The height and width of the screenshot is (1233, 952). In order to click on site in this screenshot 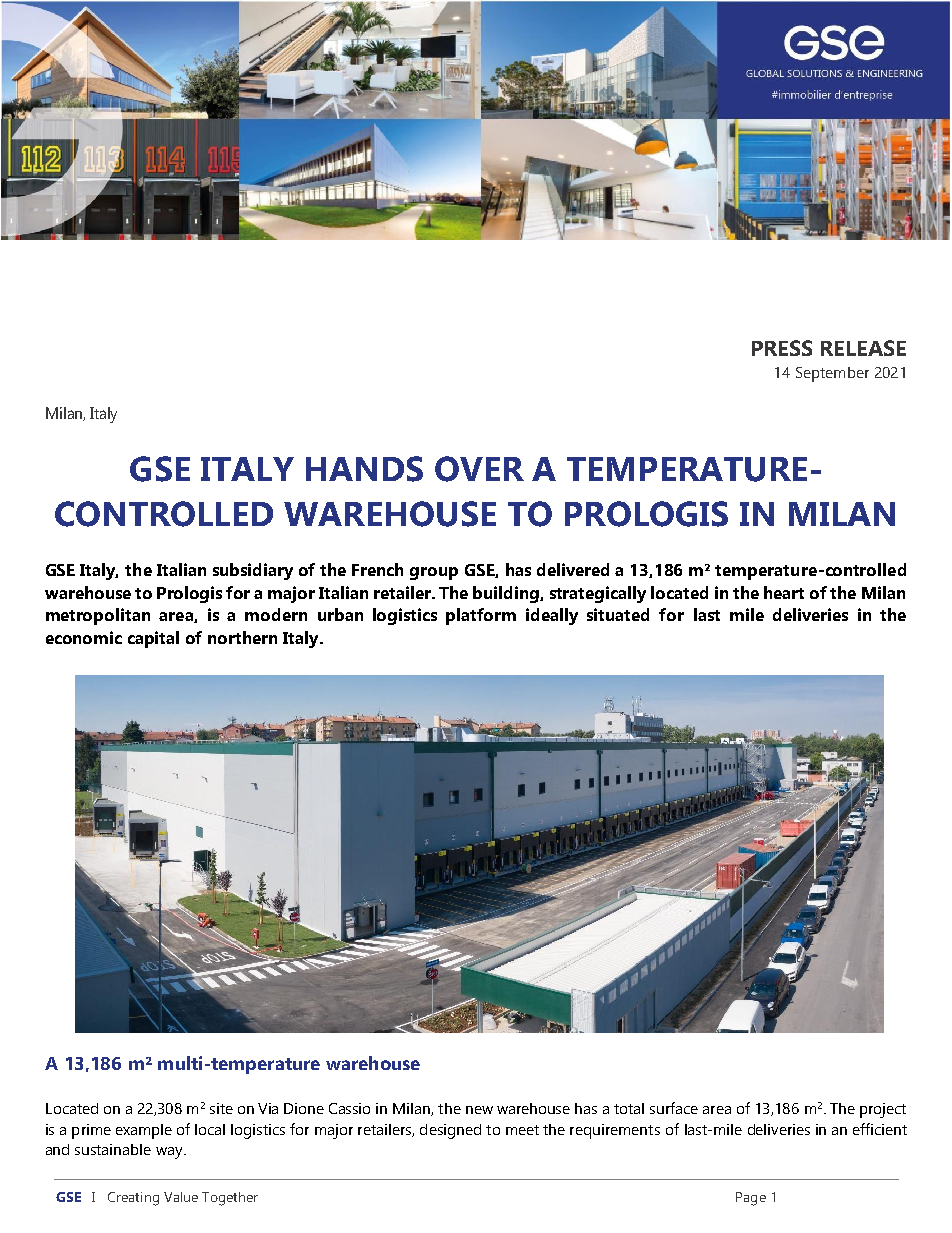, I will do `click(221, 1108)`.
